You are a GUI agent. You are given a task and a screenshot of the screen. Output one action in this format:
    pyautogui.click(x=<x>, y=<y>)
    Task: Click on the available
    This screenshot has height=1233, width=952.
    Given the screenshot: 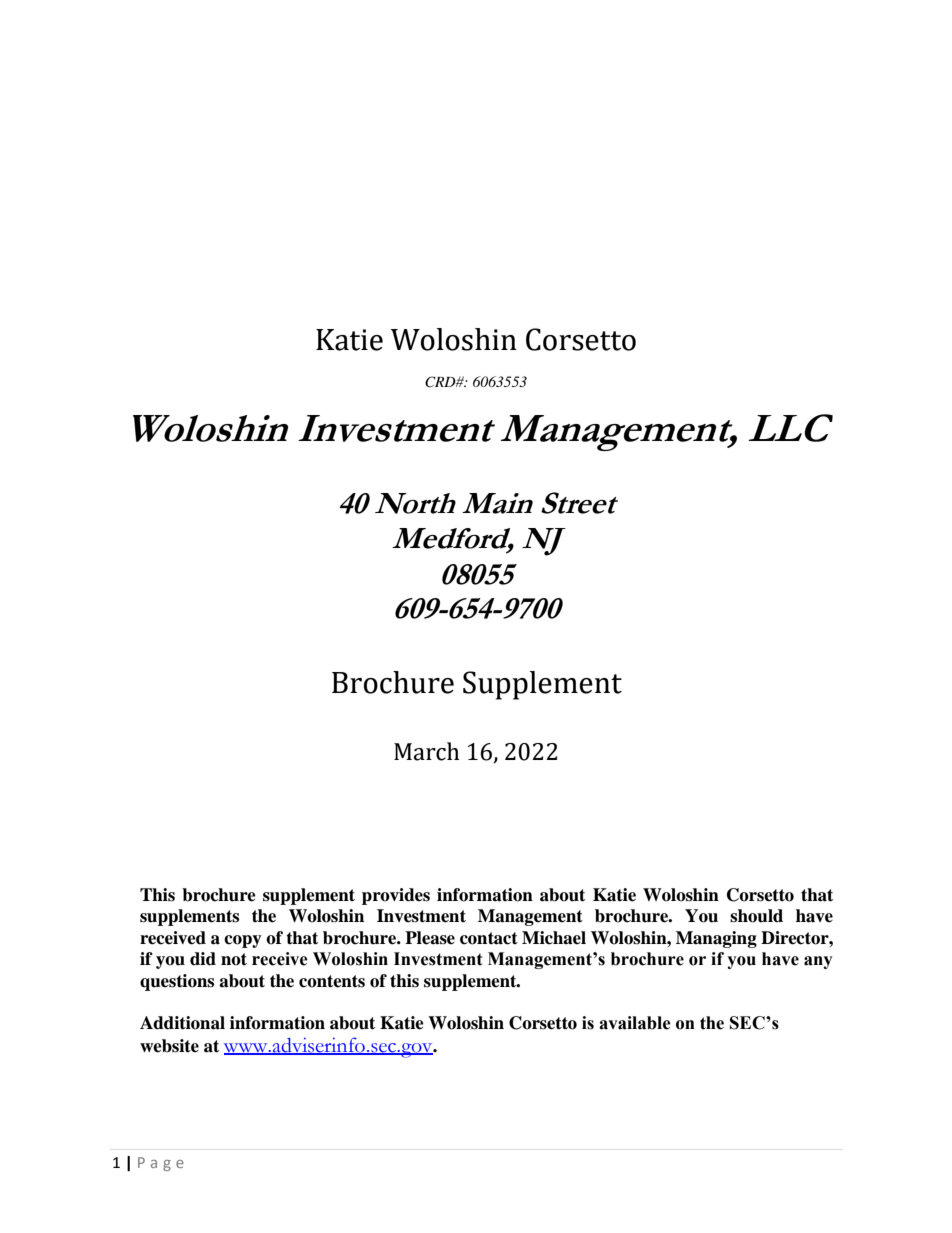 What is the action you would take?
    pyautogui.click(x=635, y=1023)
